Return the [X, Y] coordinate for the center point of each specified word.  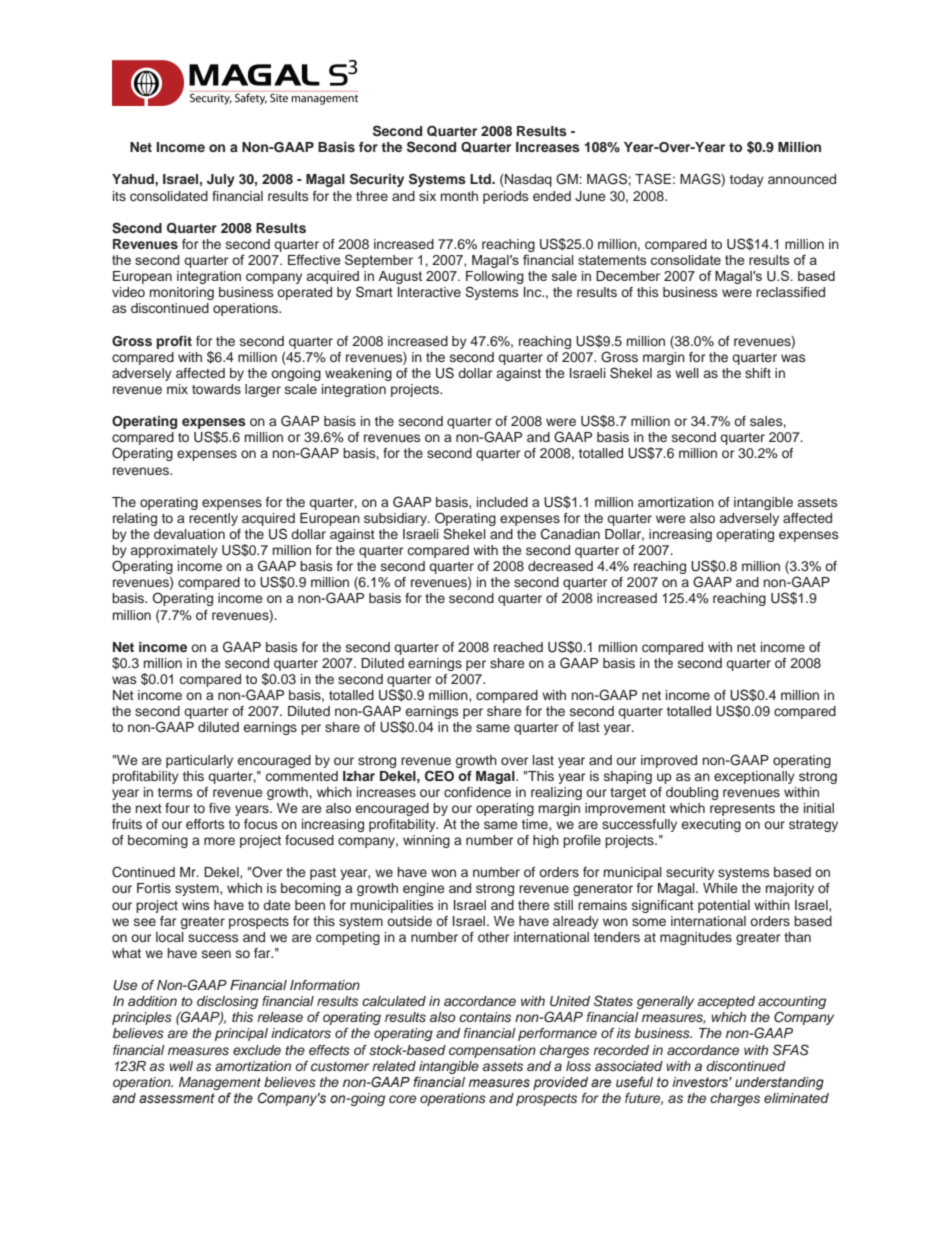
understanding [779, 1083]
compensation [492, 1051]
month [459, 196]
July [221, 180]
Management [220, 1083]
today [747, 180]
